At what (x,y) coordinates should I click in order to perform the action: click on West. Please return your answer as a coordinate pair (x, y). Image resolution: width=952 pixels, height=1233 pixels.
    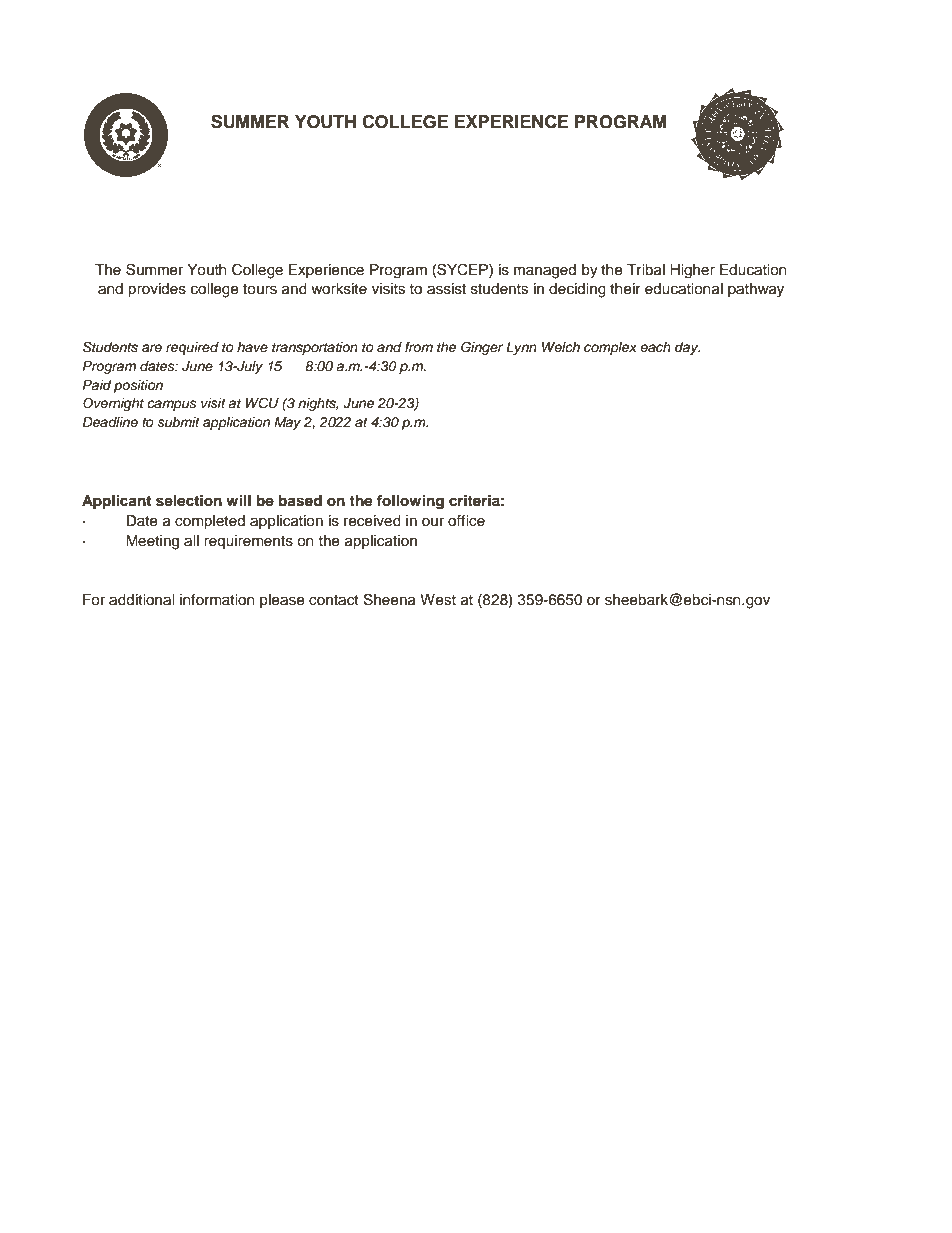
    Looking at the image, I should click on (438, 600).
